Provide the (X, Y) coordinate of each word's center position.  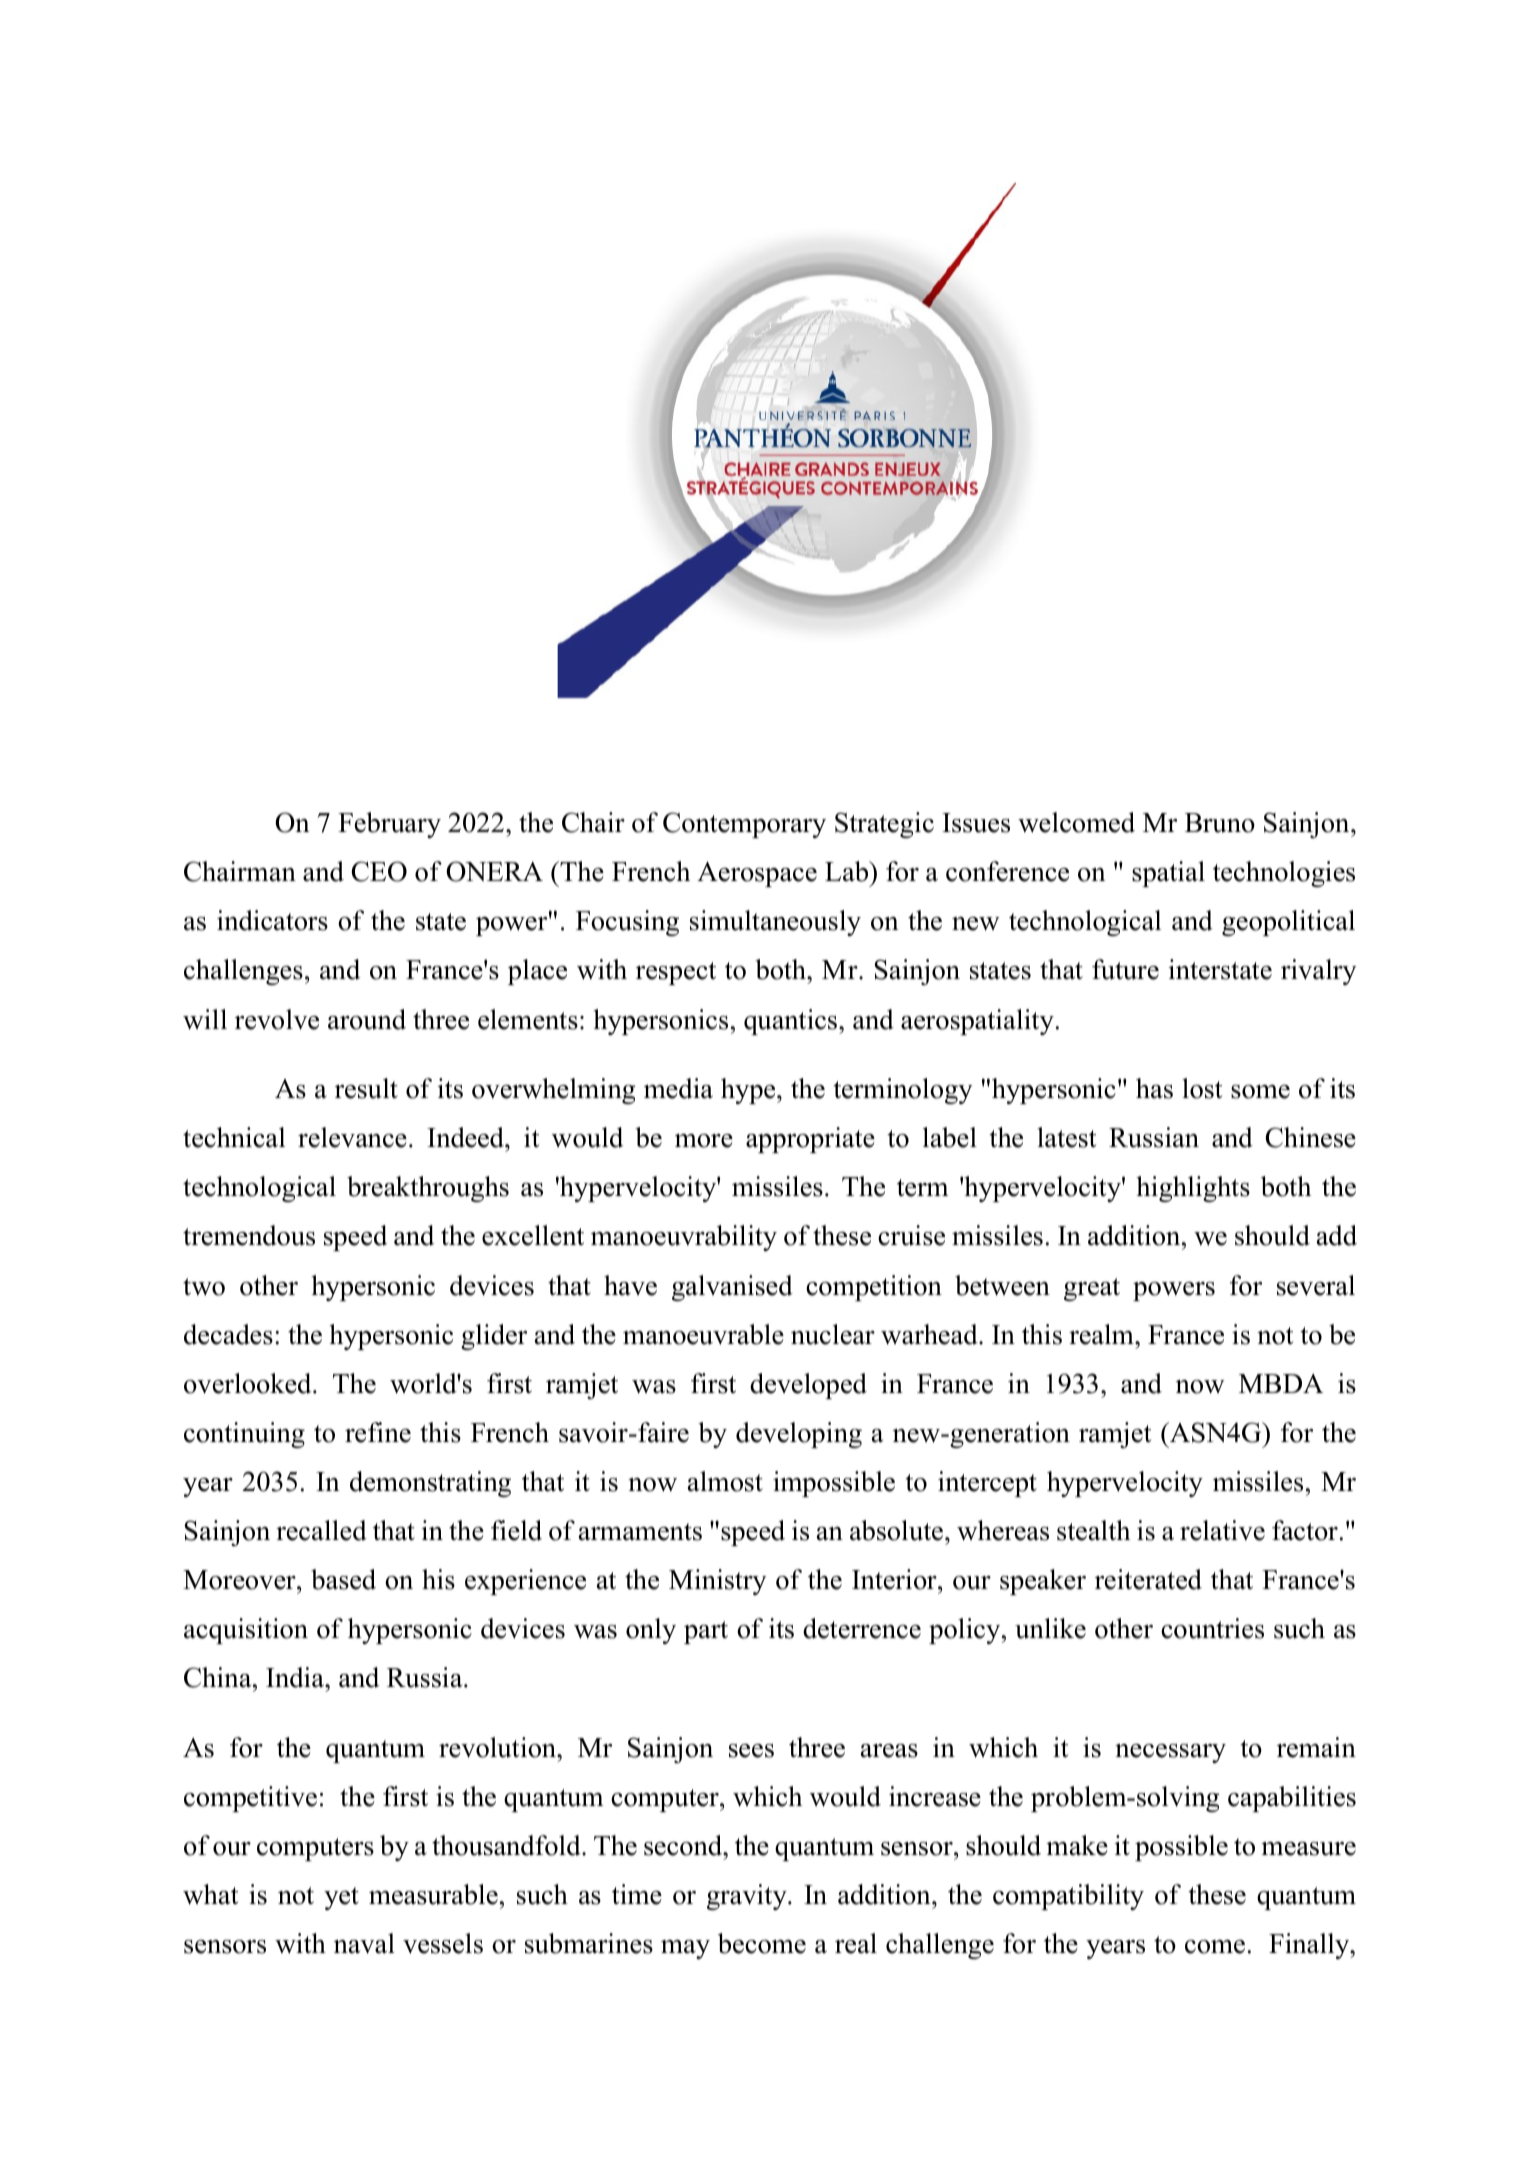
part (706, 1632)
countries (1212, 1628)
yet (341, 1898)
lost (1202, 1088)
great (1092, 1289)
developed (808, 1386)
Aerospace (757, 874)
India (296, 1677)
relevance (352, 1137)
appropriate (810, 1140)
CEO (379, 871)
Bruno (1220, 823)
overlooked (249, 1383)
